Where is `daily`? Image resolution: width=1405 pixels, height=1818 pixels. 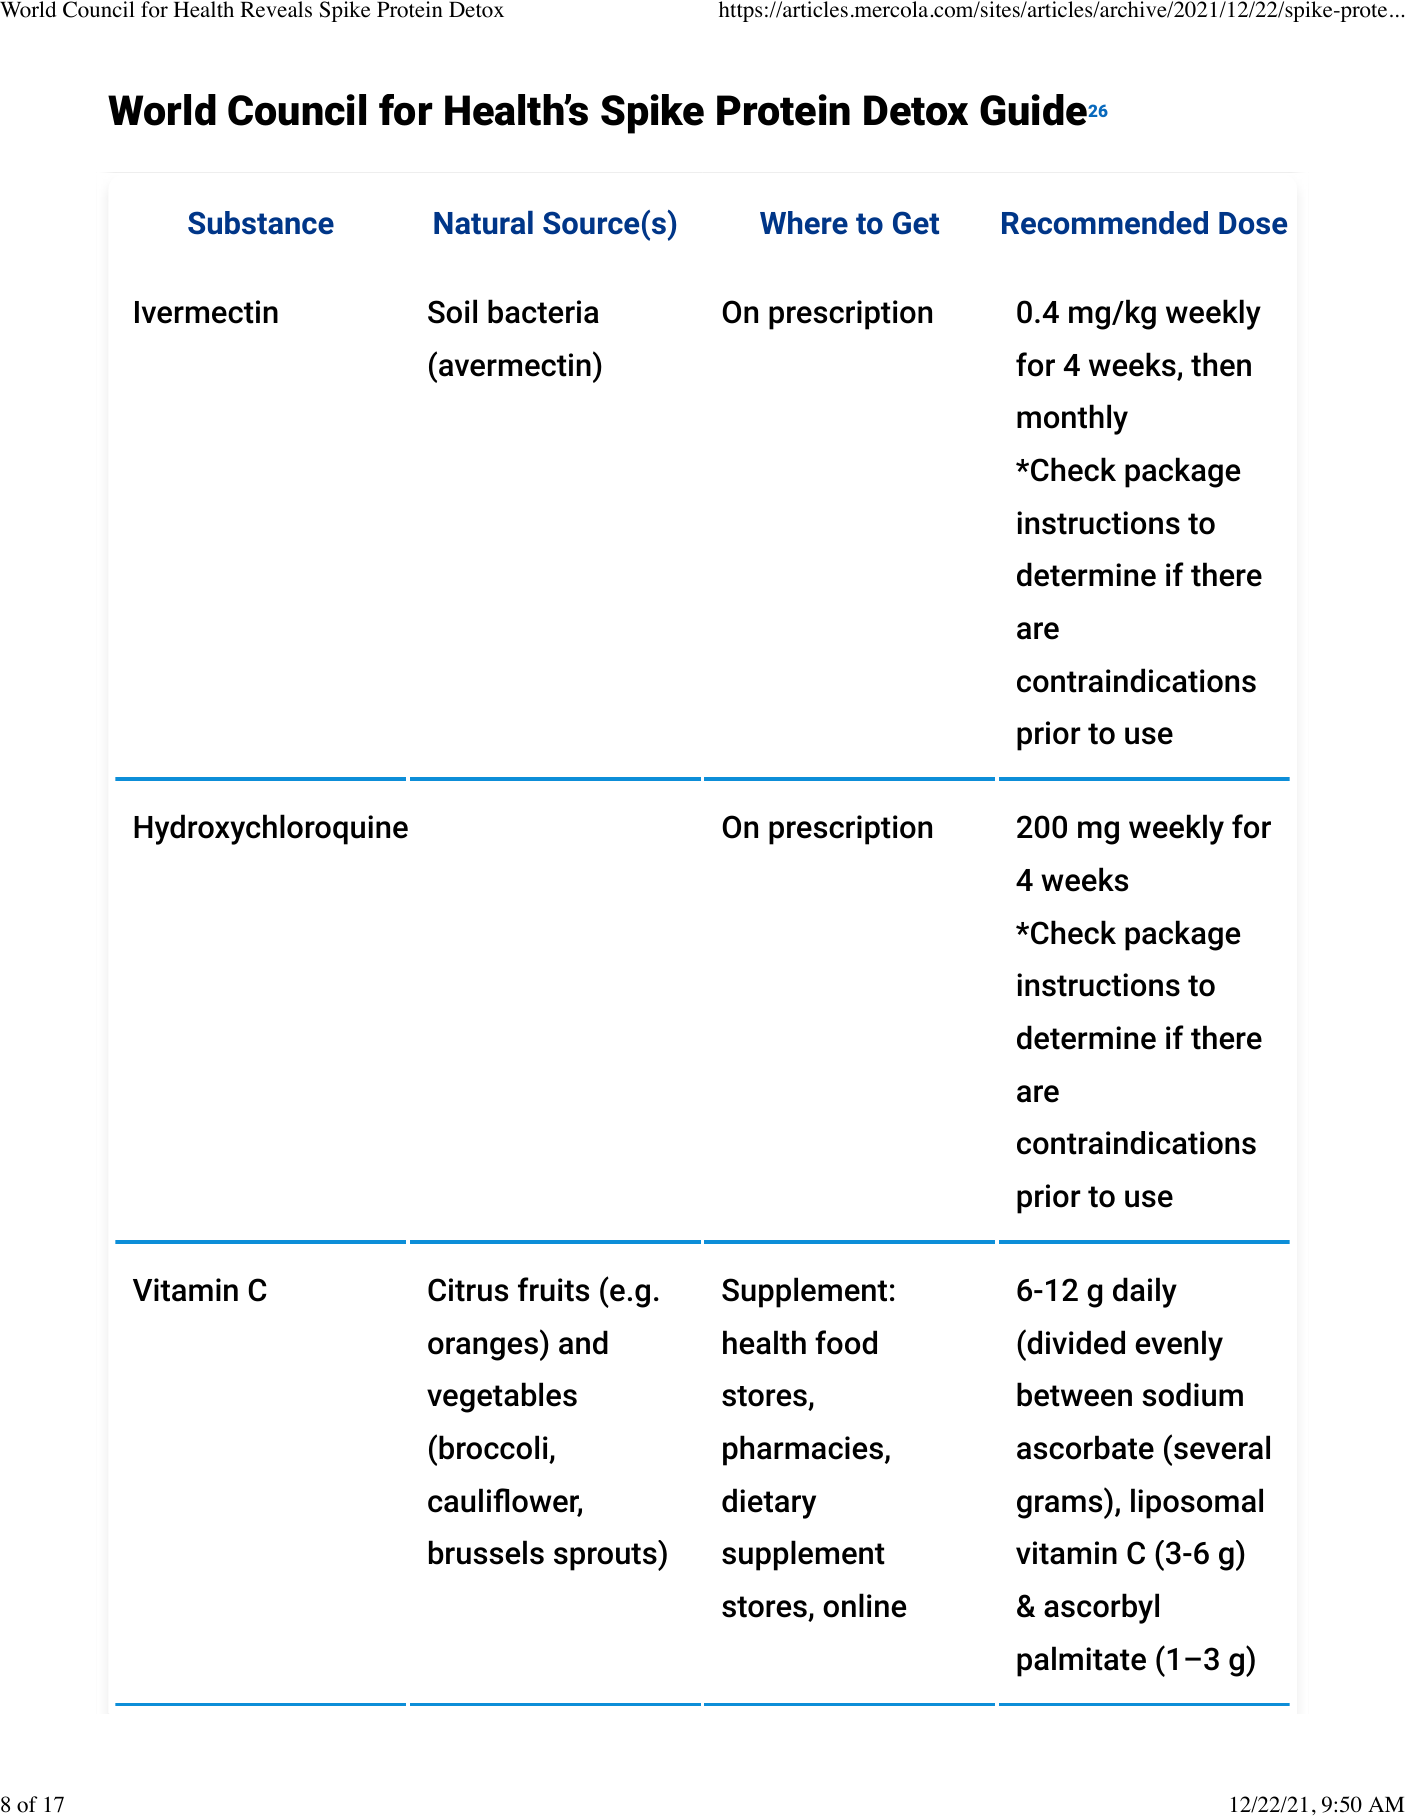
daily is located at coordinates (1145, 1292).
